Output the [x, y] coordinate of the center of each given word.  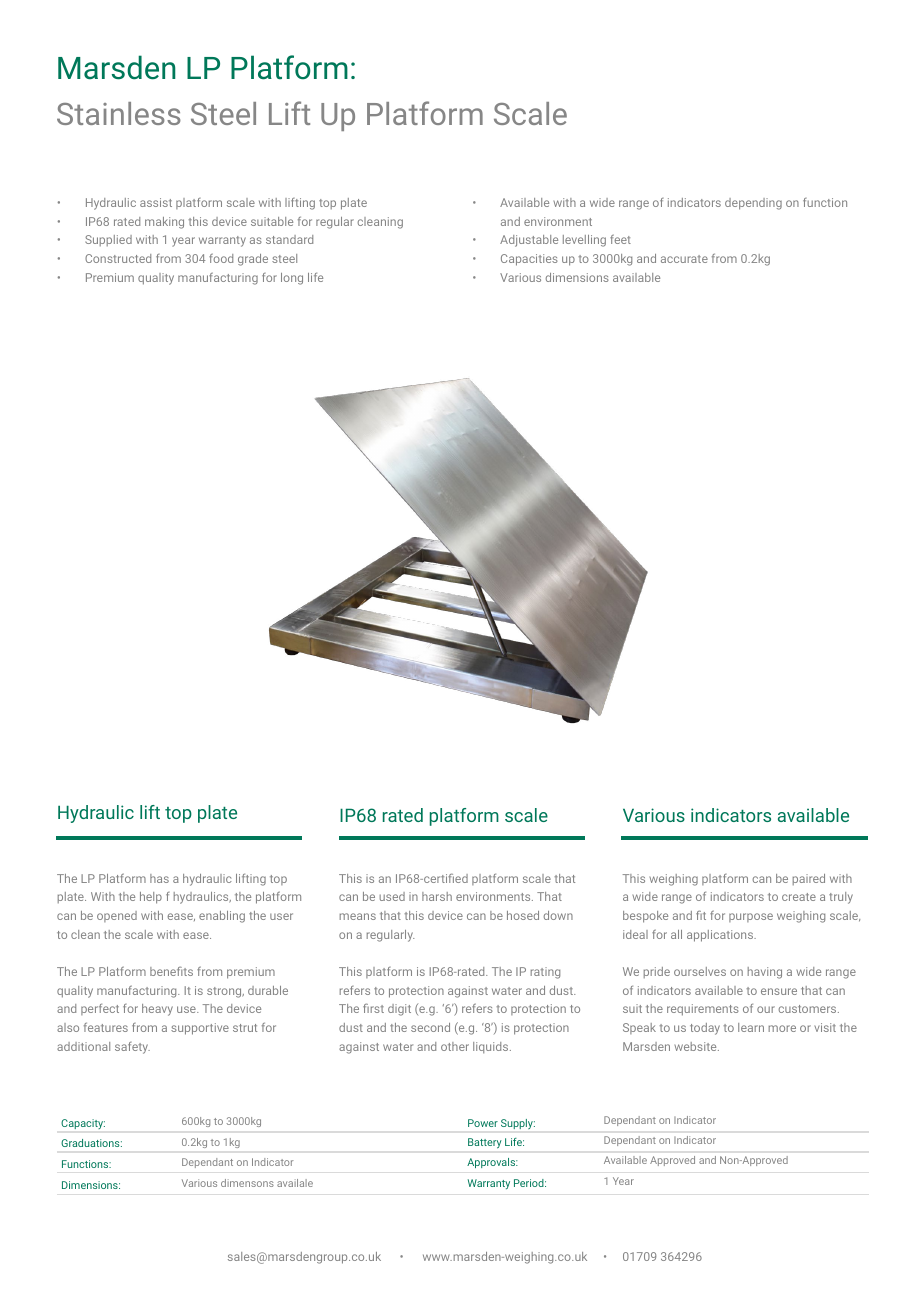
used [392, 896]
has [159, 878]
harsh [437, 896]
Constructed [118, 258]
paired [809, 879]
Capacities [529, 260]
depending [753, 204]
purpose [751, 917]
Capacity [83, 1124]
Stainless [119, 113]
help [151, 898]
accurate [684, 259]
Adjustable [529, 241]
